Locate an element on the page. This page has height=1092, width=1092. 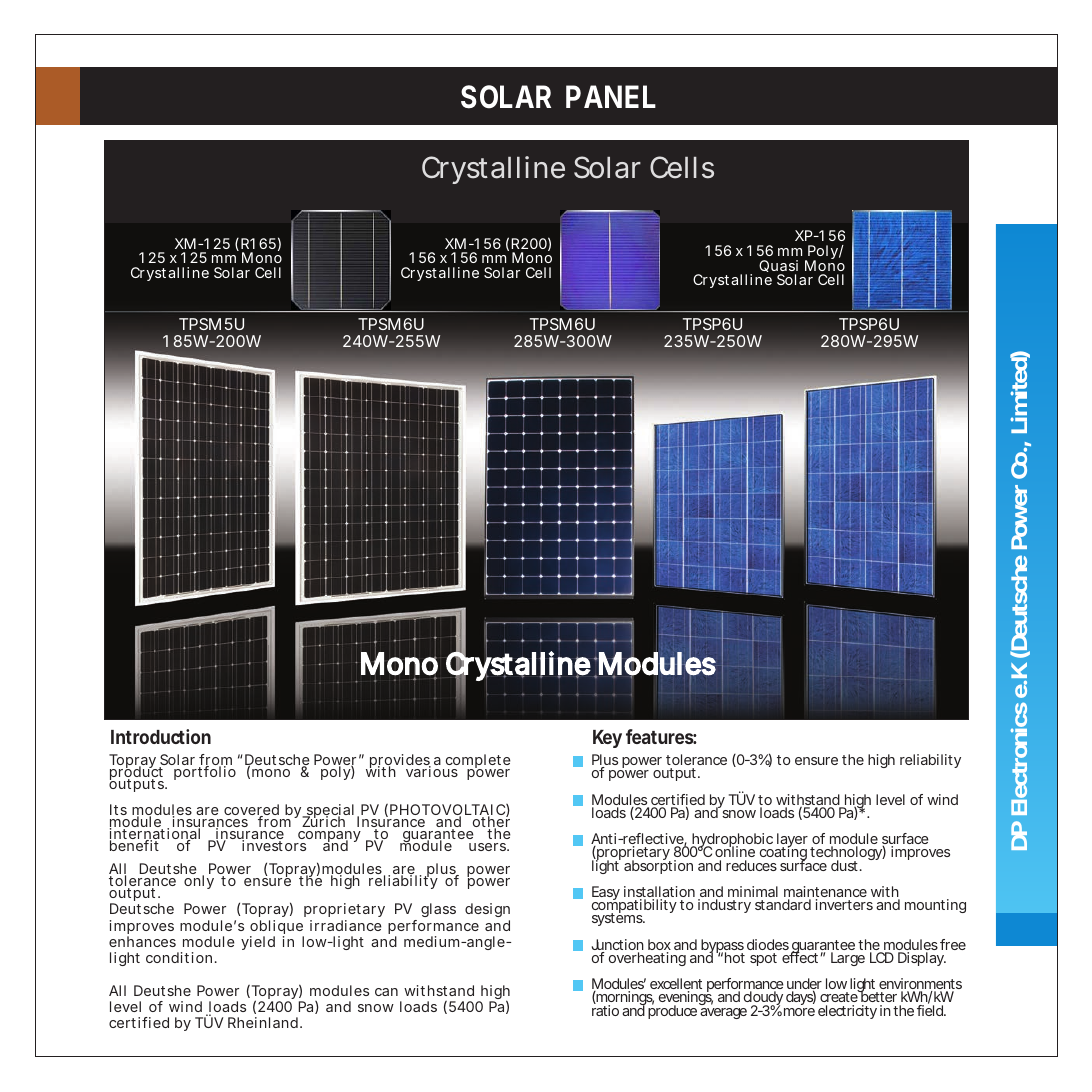
Quasi is located at coordinates (778, 268).
